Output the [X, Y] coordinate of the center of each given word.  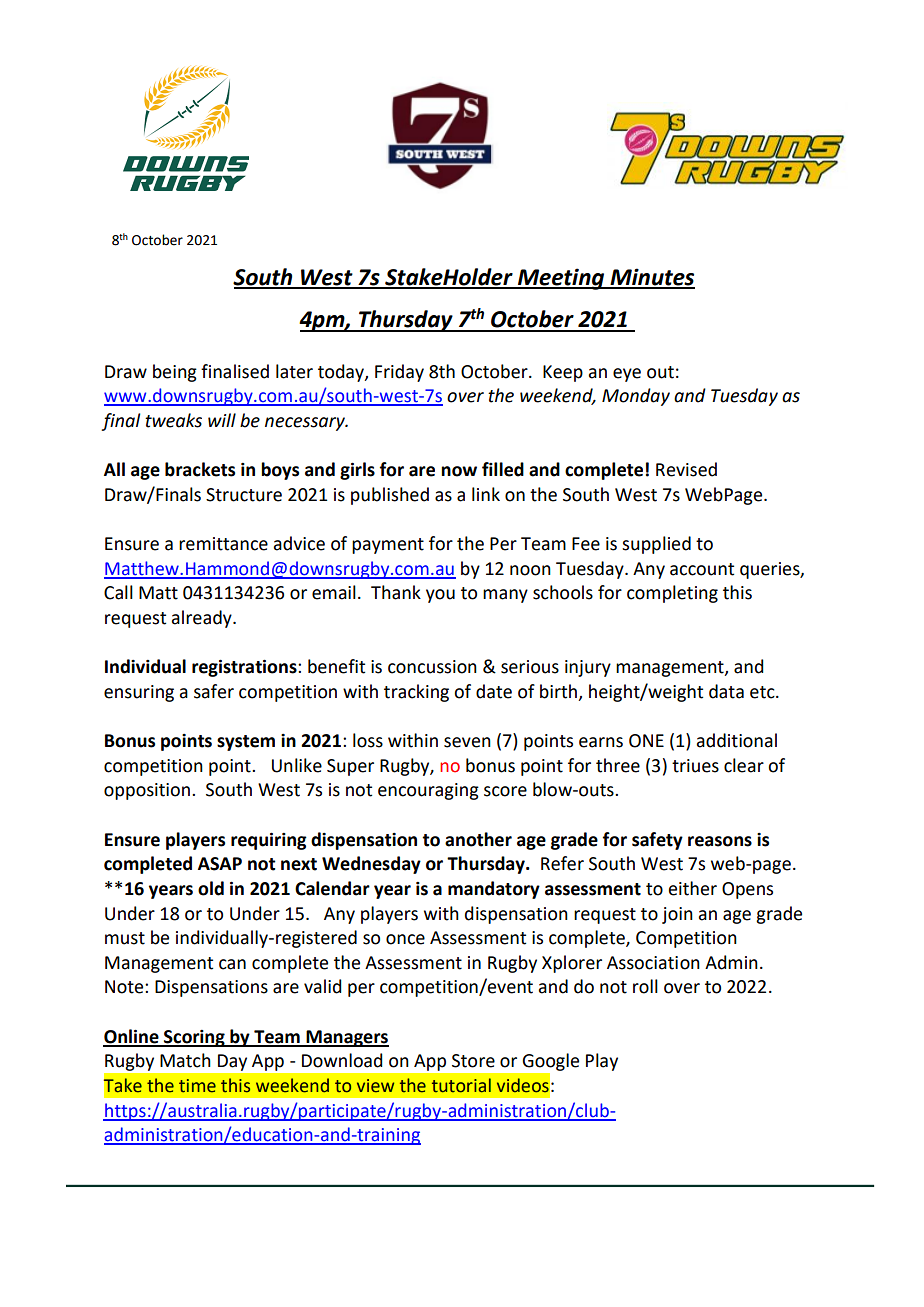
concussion [432, 667]
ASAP [220, 864]
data [726, 691]
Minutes [651, 278]
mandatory [494, 890]
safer [214, 691]
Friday [399, 373]
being [175, 373]
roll [645, 986]
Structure [244, 495]
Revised [686, 469]
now [459, 471]
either [692, 888]
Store [473, 1061]
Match [185, 1060]
